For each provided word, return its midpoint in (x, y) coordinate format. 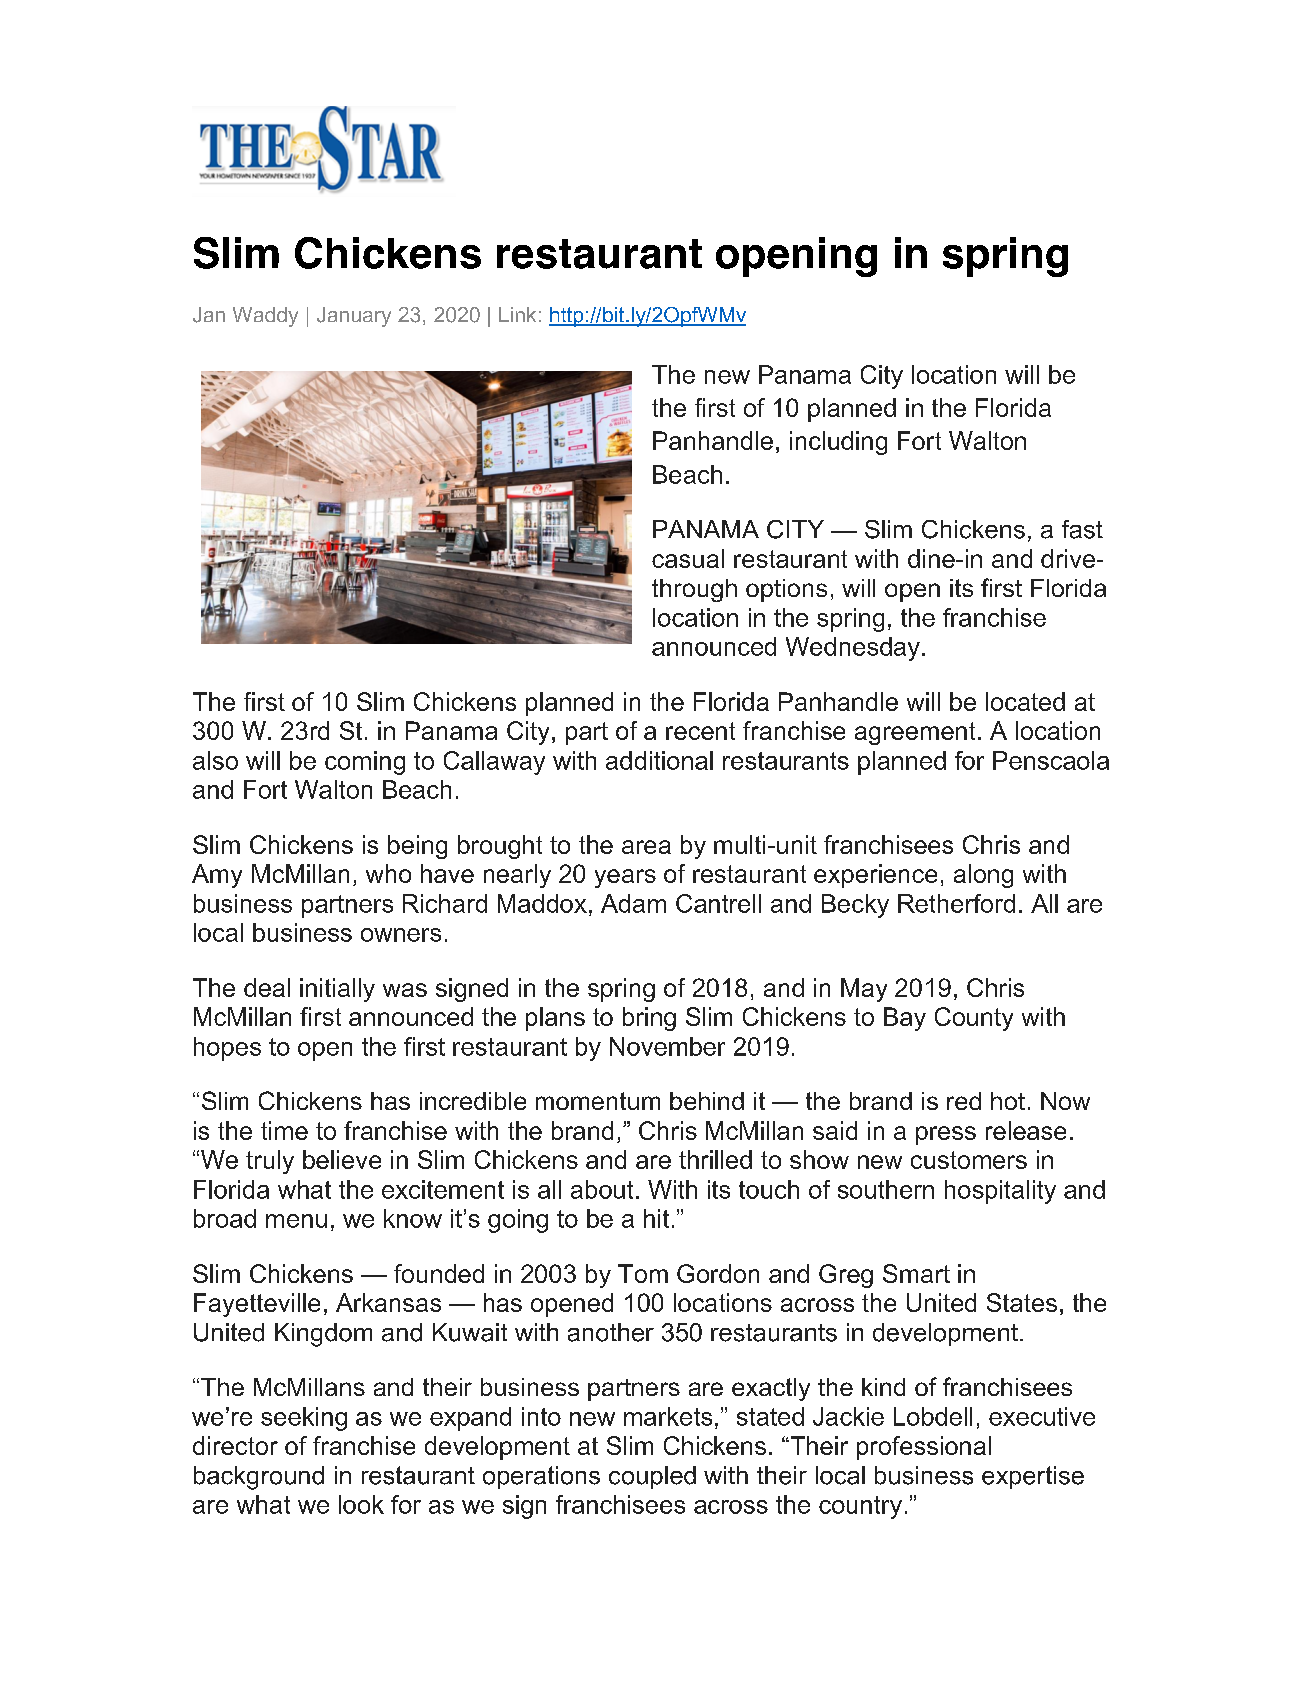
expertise (1033, 1477)
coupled (652, 1477)
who (388, 873)
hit (656, 1218)
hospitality (1000, 1192)
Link (517, 314)
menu (296, 1221)
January (354, 317)
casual (688, 558)
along (983, 876)
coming (365, 763)
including (838, 443)
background (259, 1478)
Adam (633, 903)
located (1025, 701)
